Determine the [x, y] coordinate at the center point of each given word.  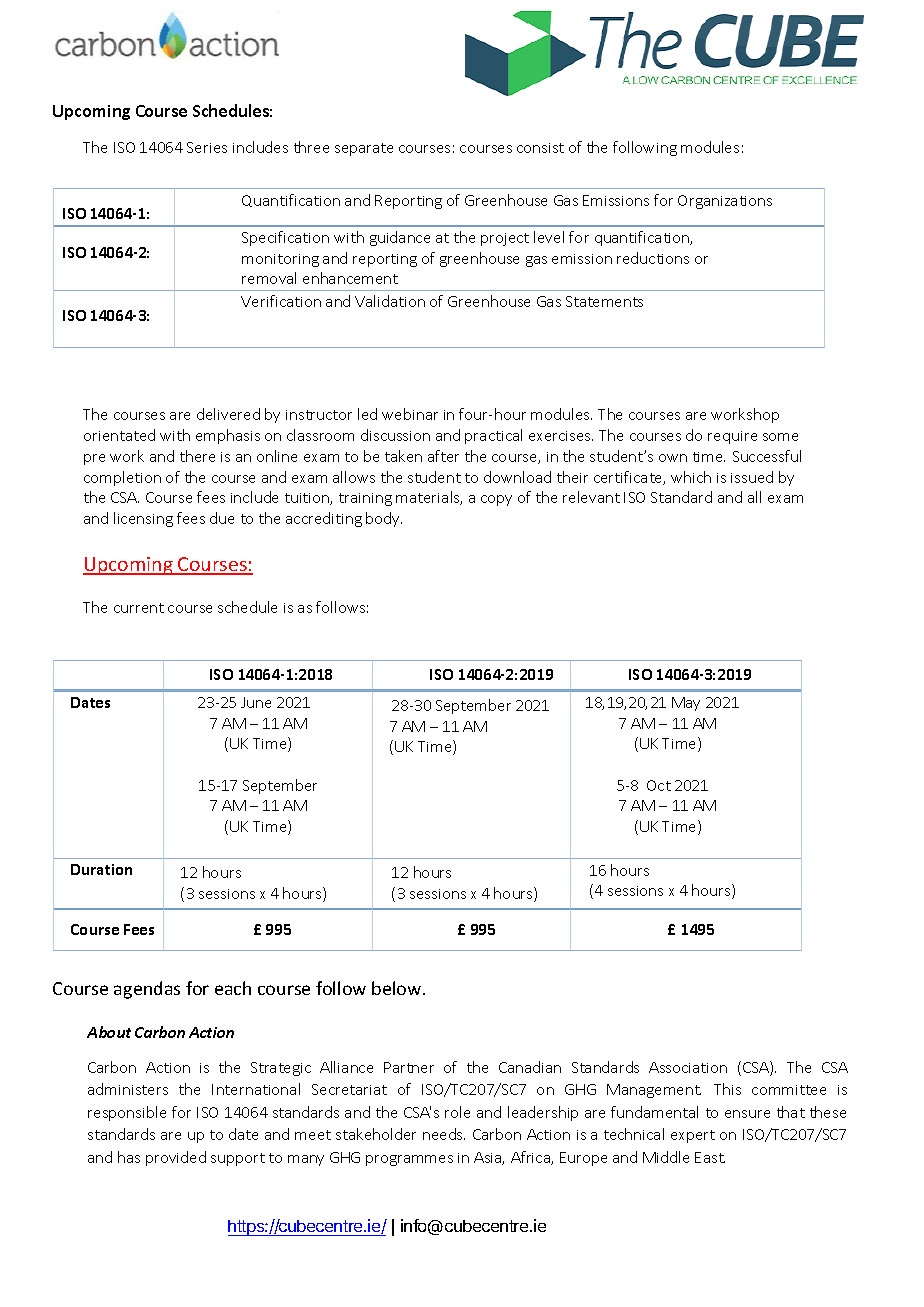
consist [540, 148]
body [384, 519]
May [686, 704]
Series [207, 147]
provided [176, 1158]
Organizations [725, 202]
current [139, 608]
